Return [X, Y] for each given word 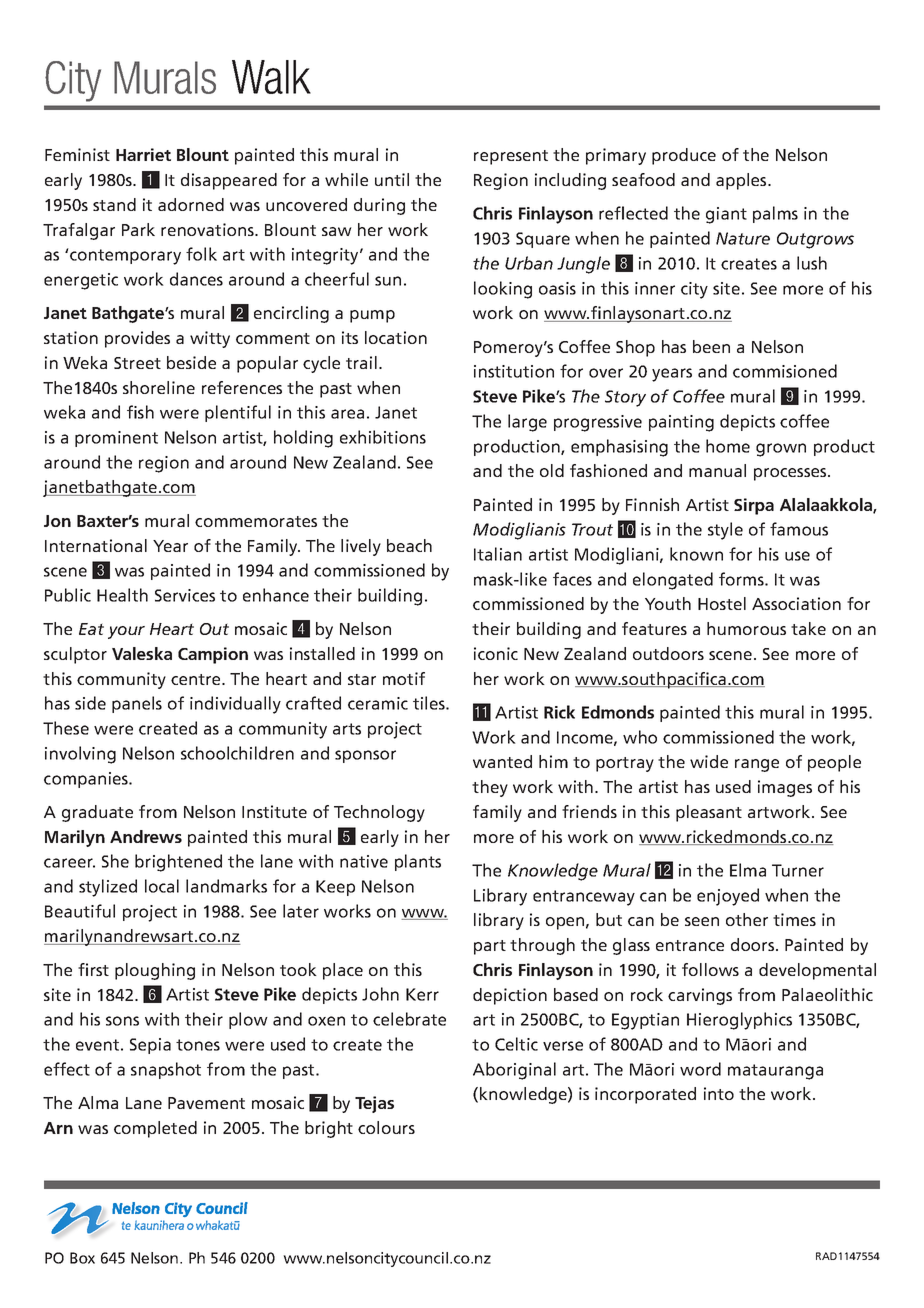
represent [511, 157]
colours [386, 1127]
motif [404, 678]
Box [82, 1258]
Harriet [143, 154]
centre [197, 679]
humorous [746, 628]
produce [684, 156]
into [719, 1093]
